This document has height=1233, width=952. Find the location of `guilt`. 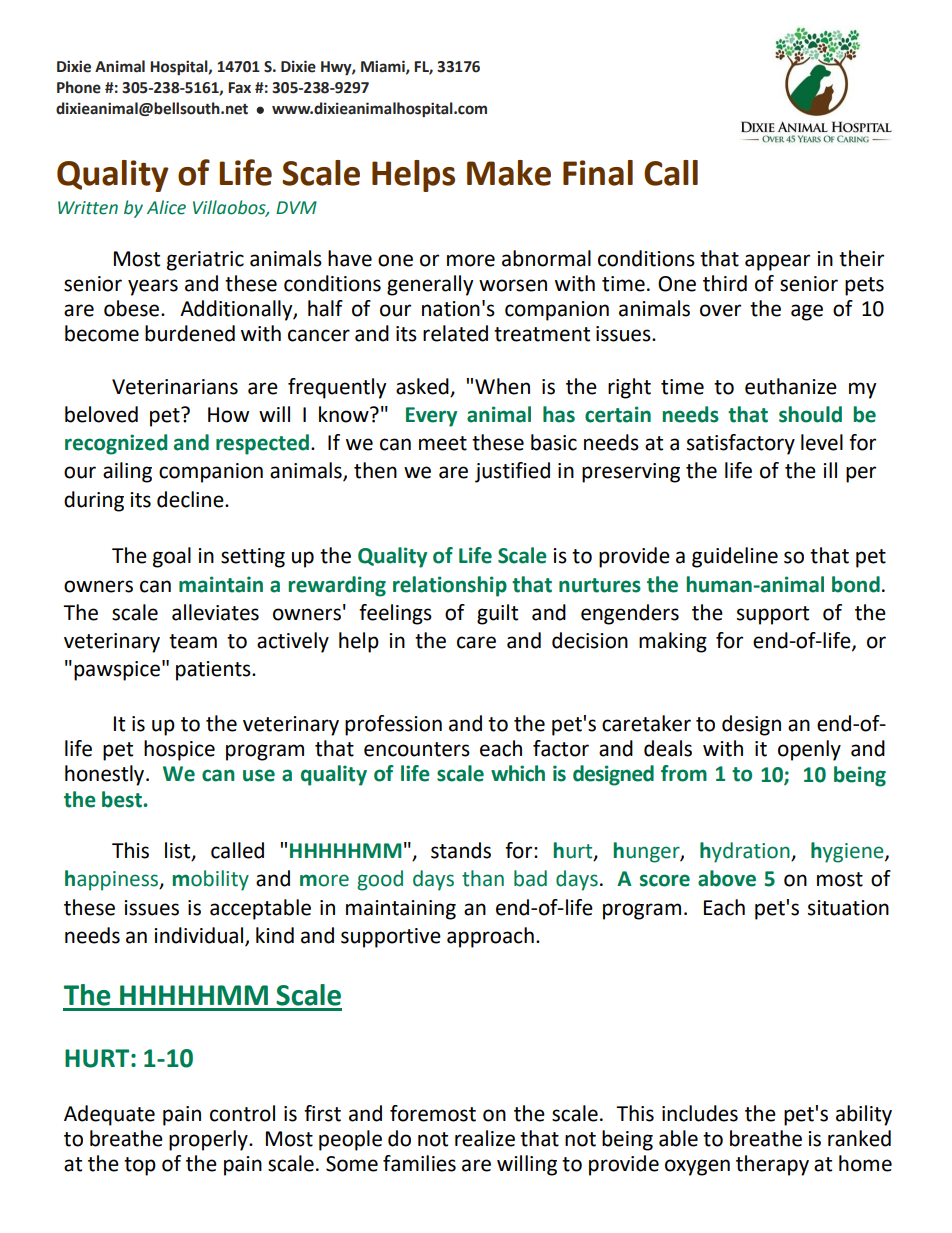

guilt is located at coordinates (497, 614).
